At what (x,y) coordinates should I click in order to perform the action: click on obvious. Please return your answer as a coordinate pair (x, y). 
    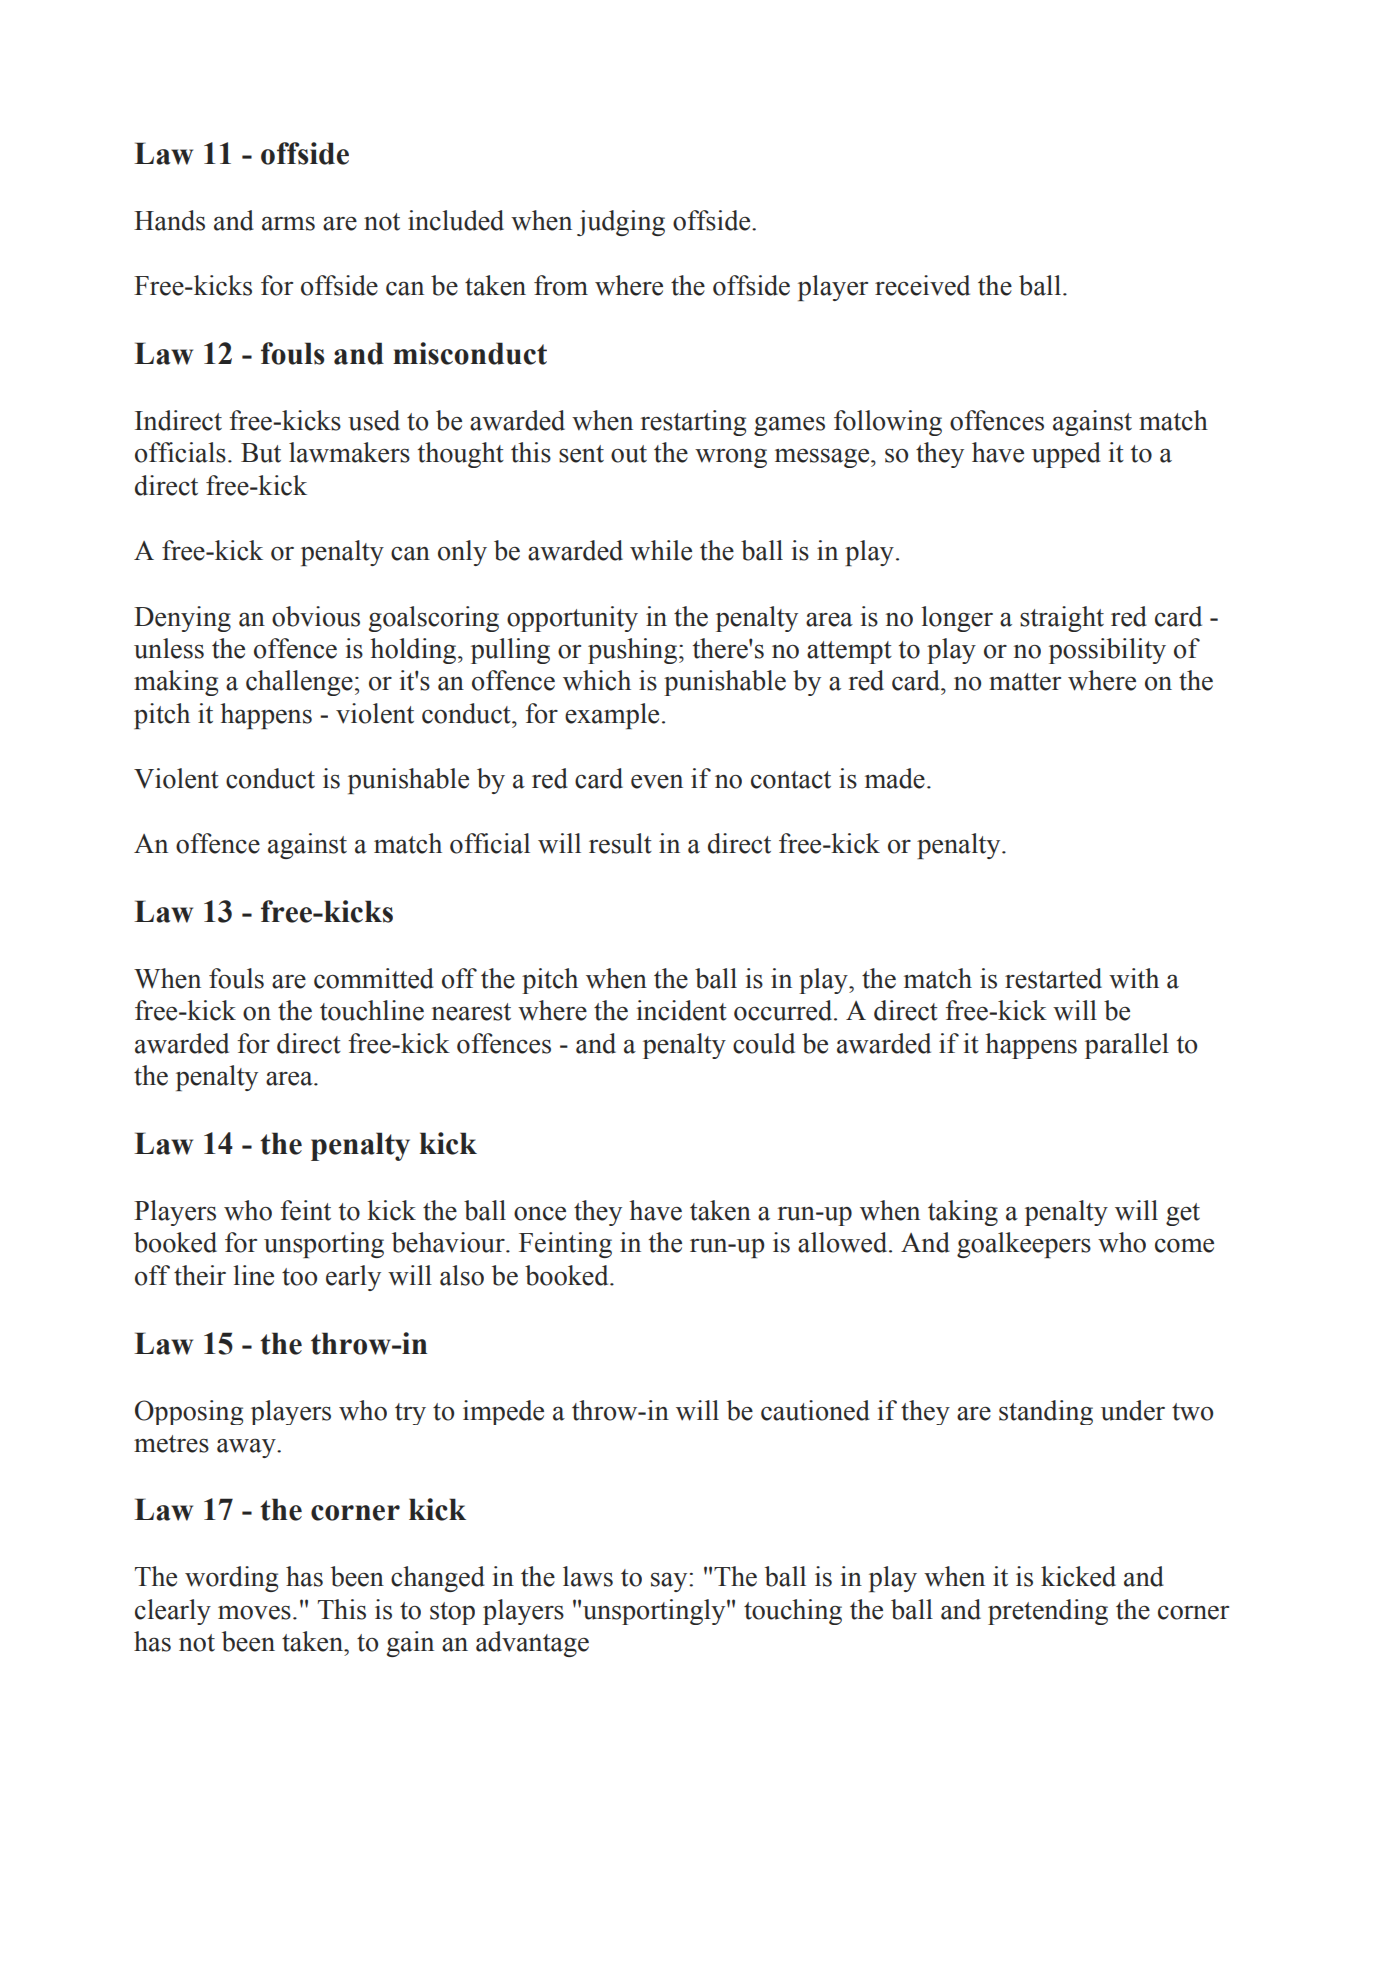
    Looking at the image, I should click on (316, 616).
